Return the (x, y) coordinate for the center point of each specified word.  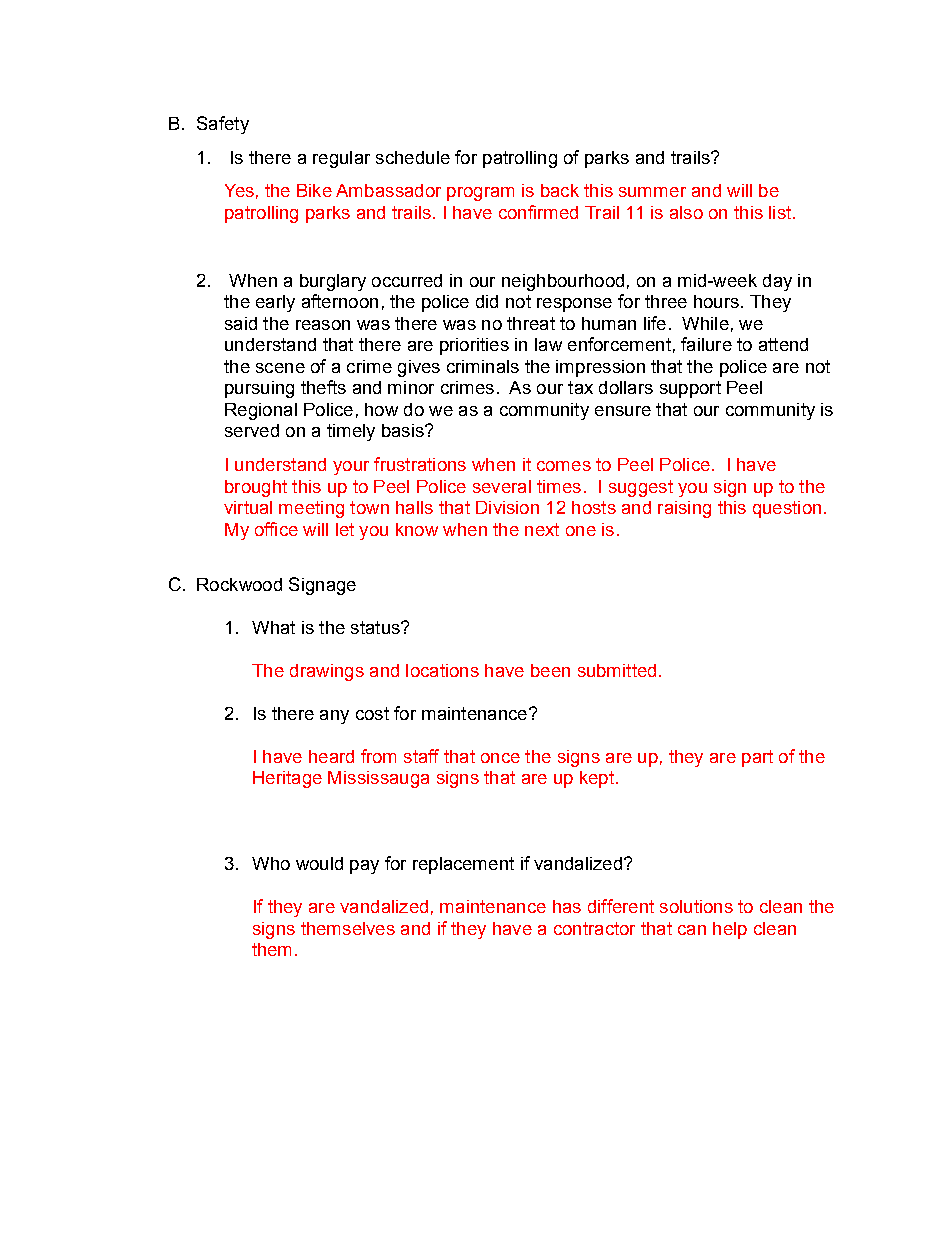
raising (684, 509)
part (757, 758)
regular (341, 159)
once (500, 758)
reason (323, 325)
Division (507, 507)
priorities (474, 346)
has (567, 906)
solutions (696, 906)
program (480, 194)
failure (706, 344)
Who (271, 863)
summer (652, 192)
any (334, 717)
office (276, 529)
